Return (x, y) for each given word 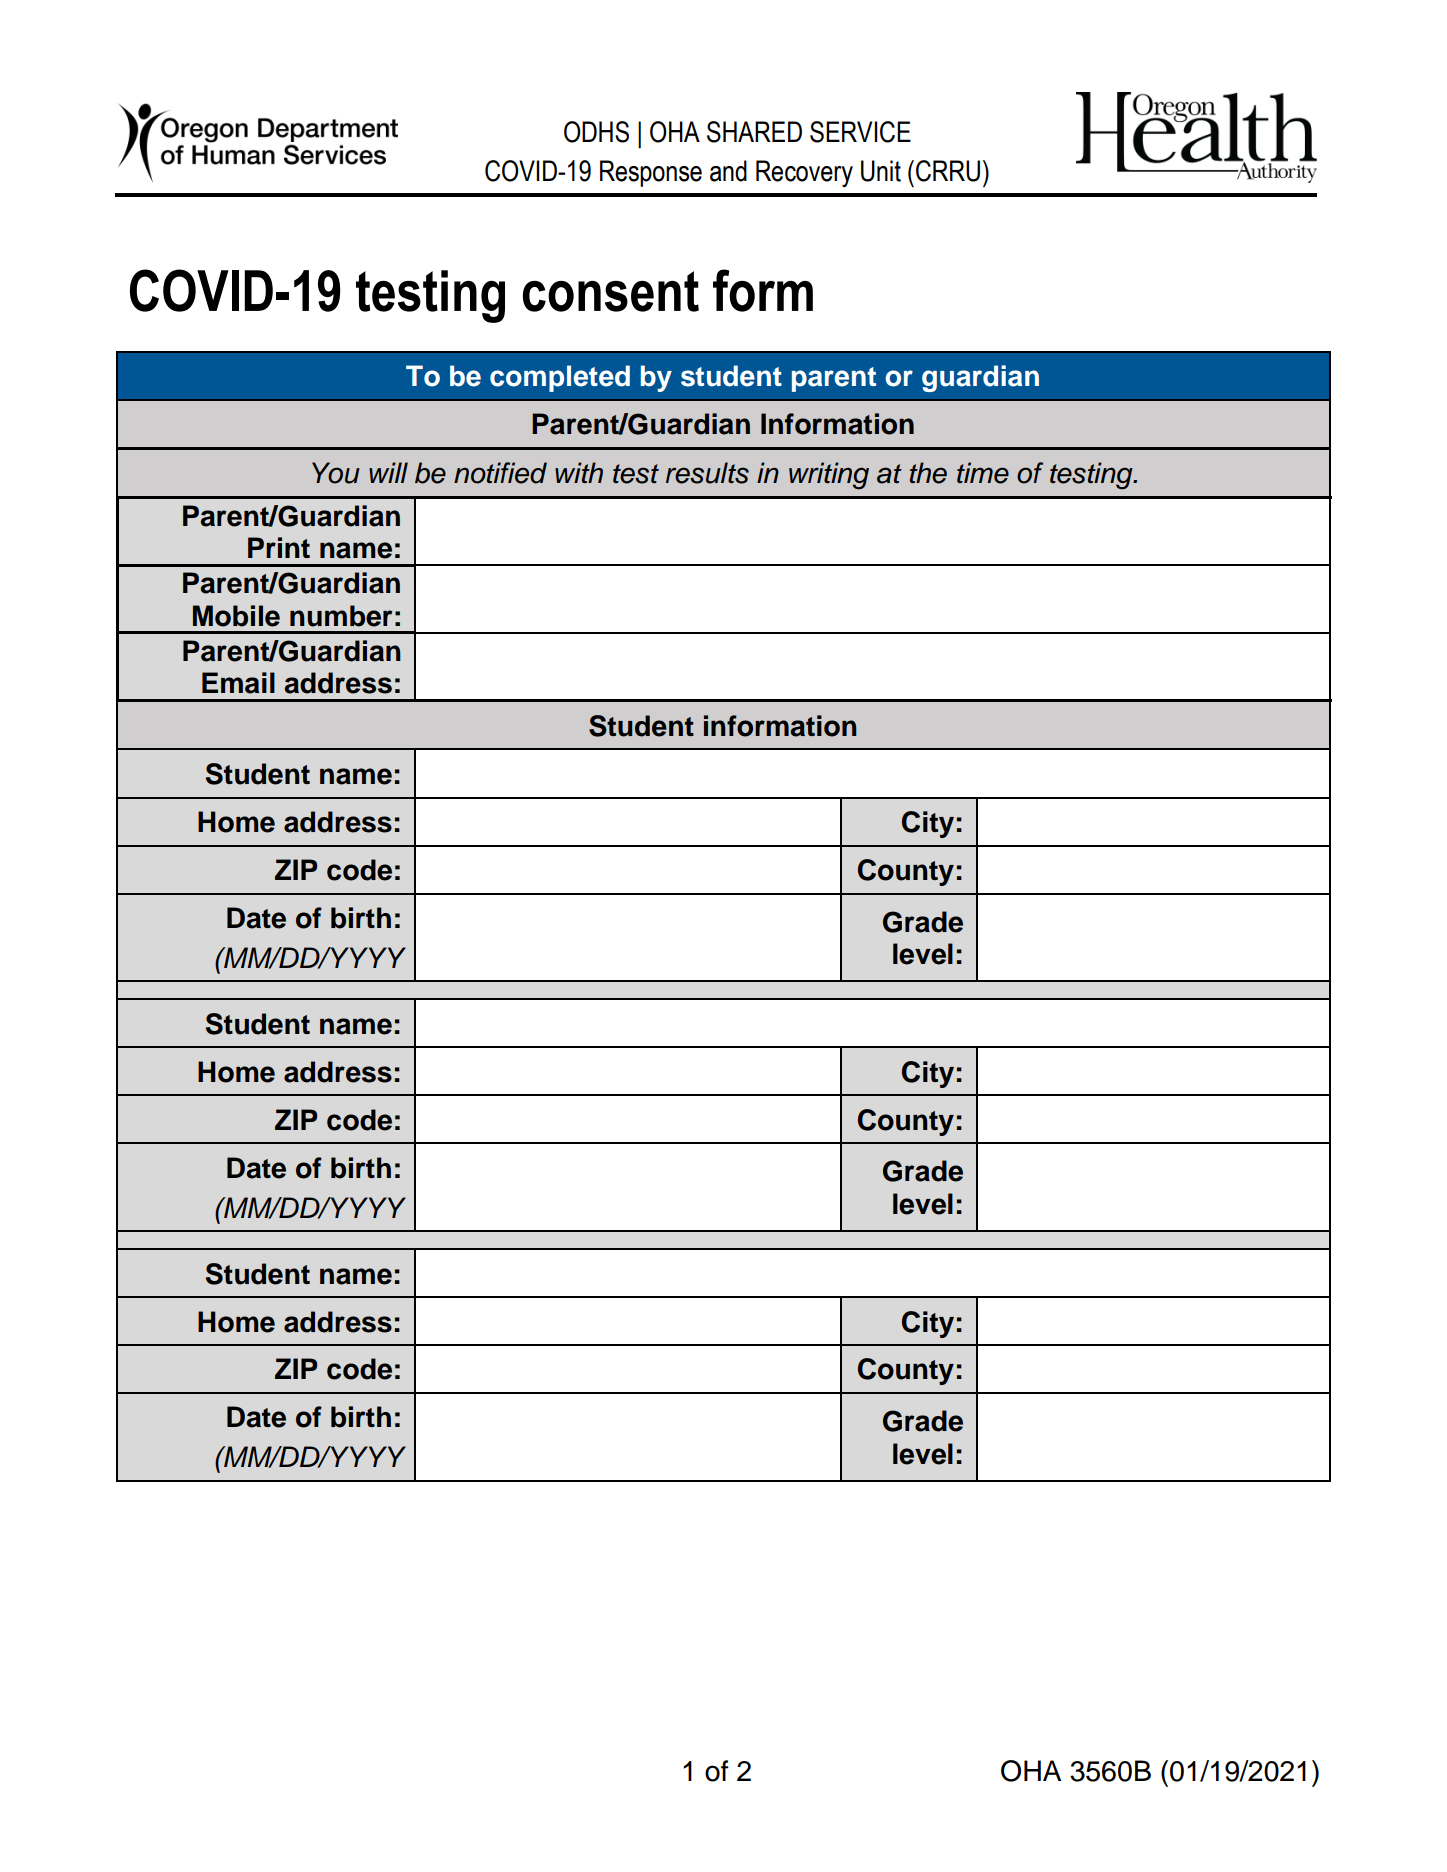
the (928, 473)
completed (560, 378)
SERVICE (860, 132)
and (728, 171)
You (336, 473)
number (341, 616)
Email (238, 683)
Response (651, 173)
